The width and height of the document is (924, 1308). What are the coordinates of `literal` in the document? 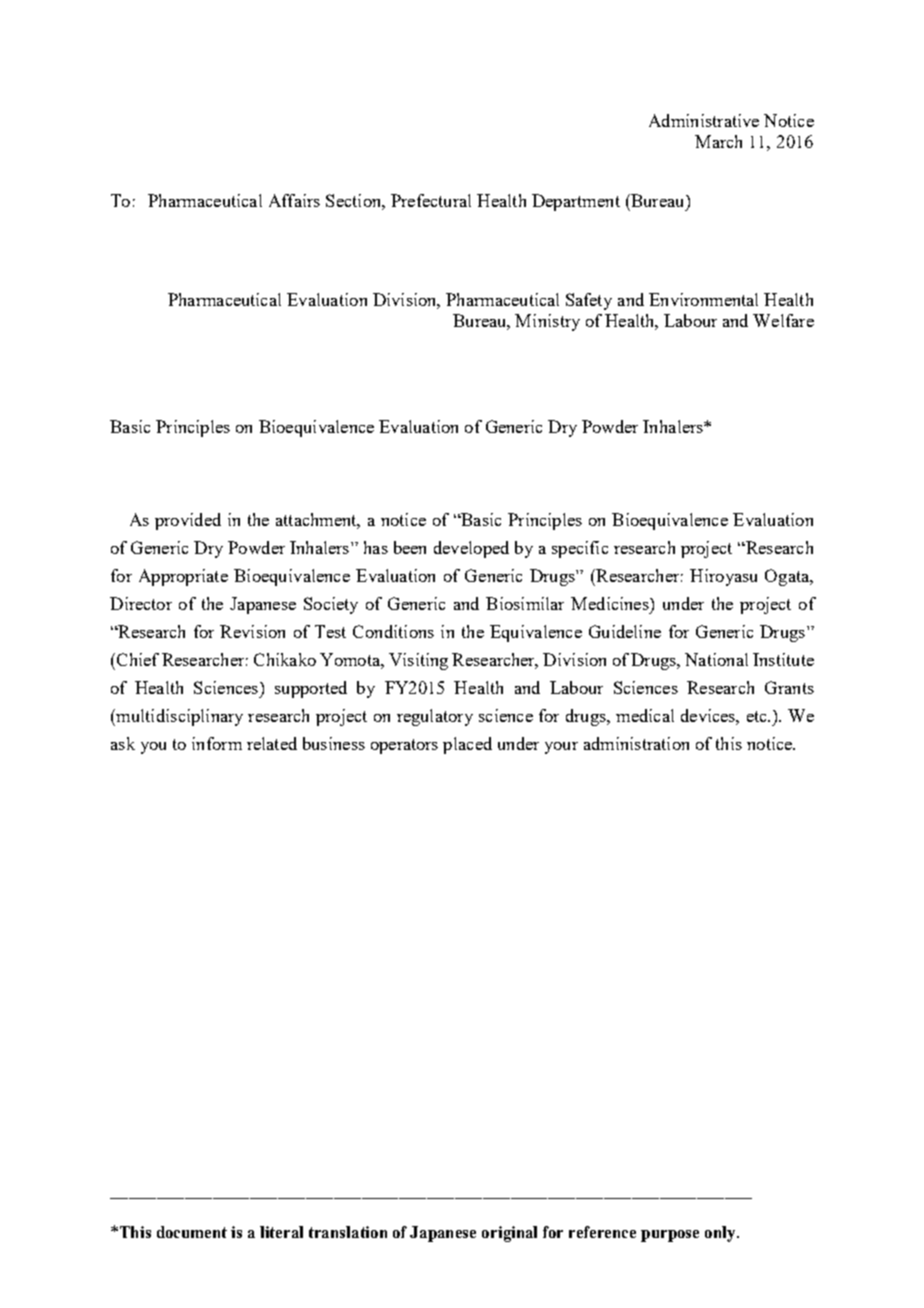 It's located at (281, 1232).
